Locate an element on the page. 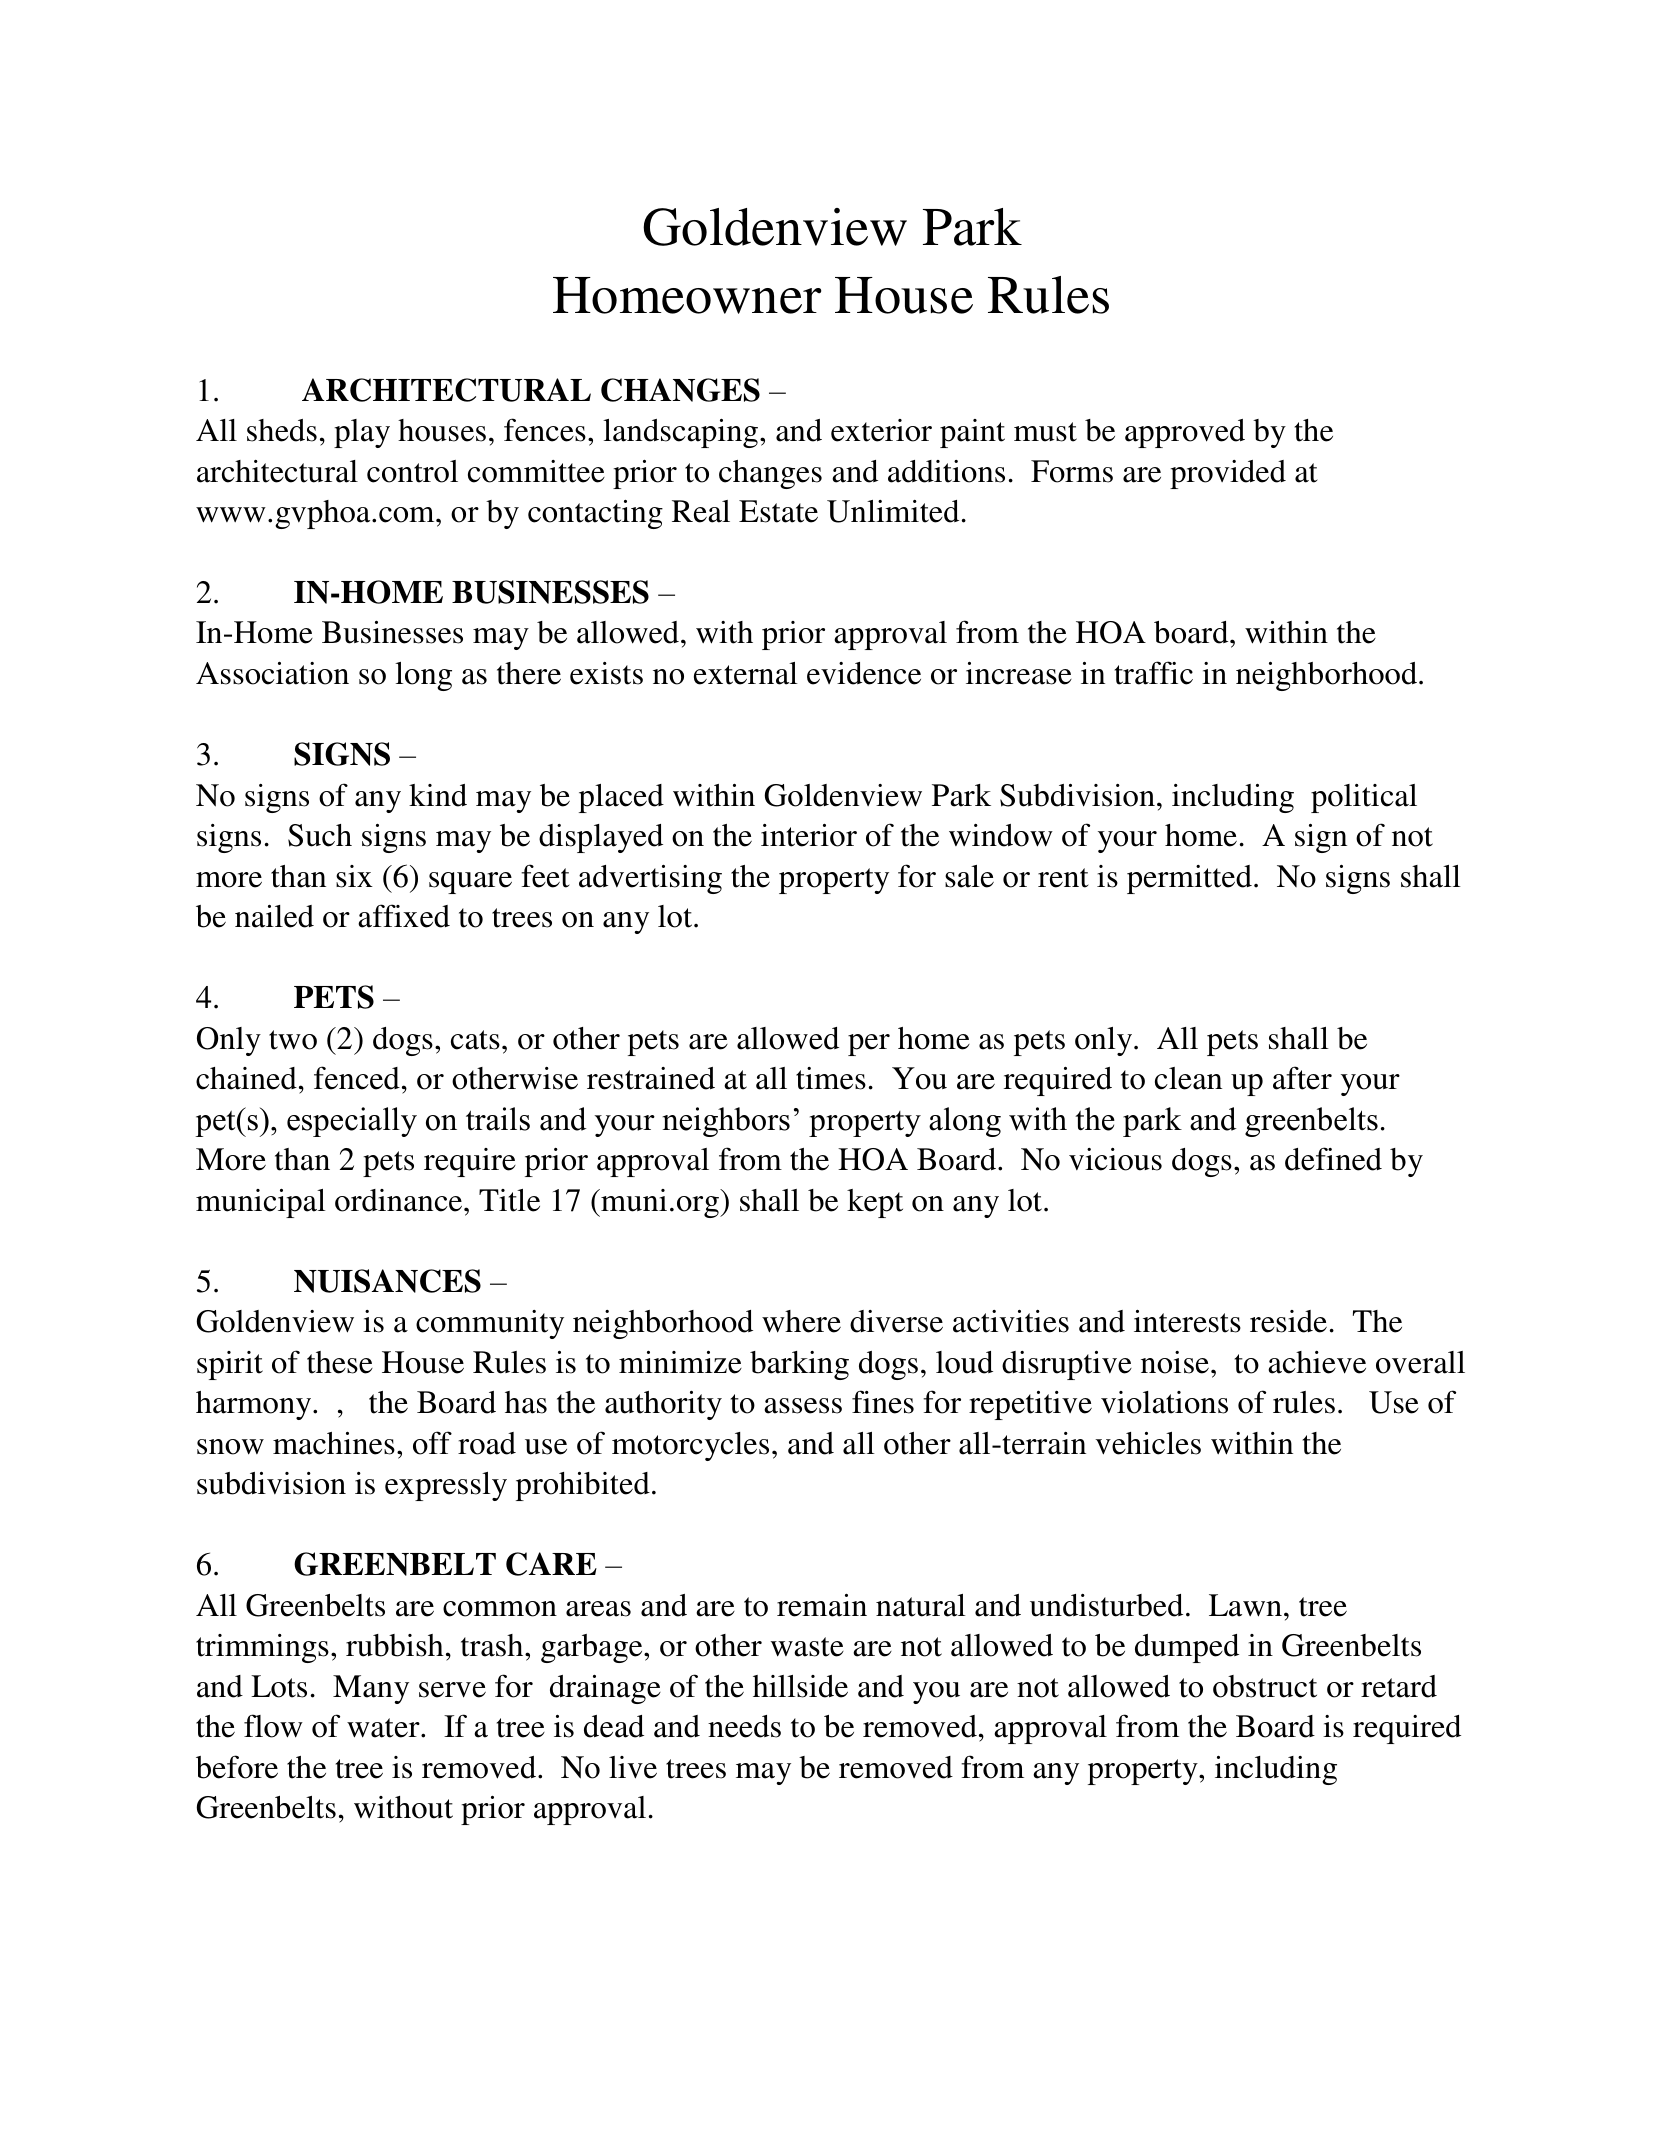 The width and height of the page is (1664, 2154). assess is located at coordinates (803, 1406).
